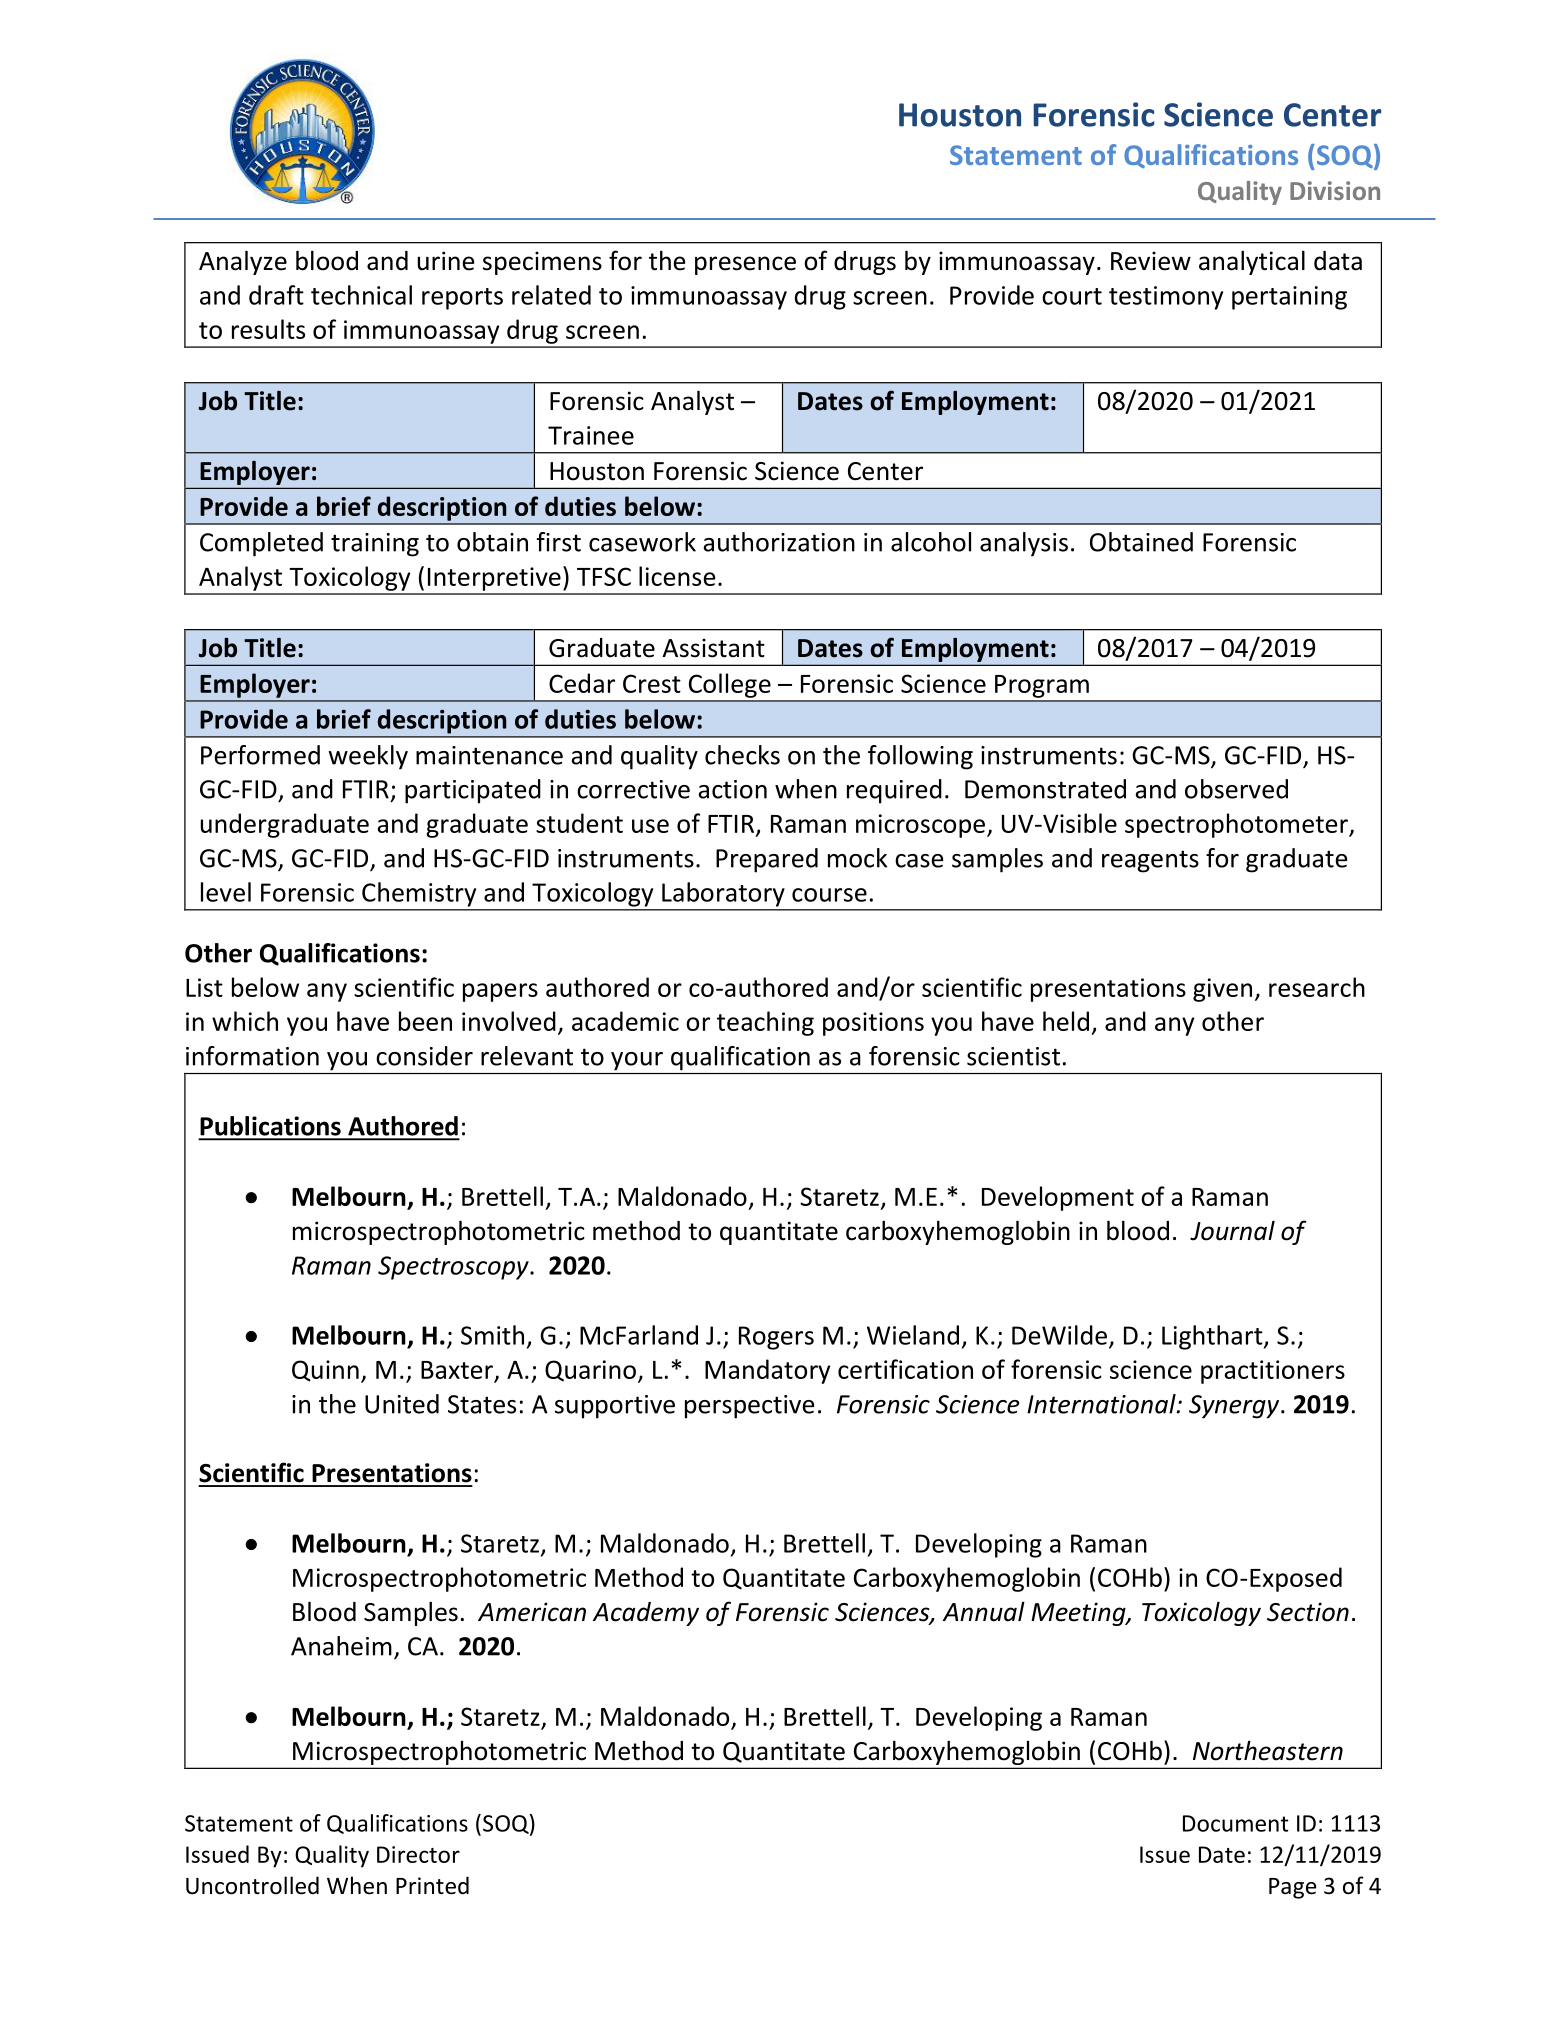  Describe the element at coordinates (765, 1023) in the document. I see `teaching` at that location.
